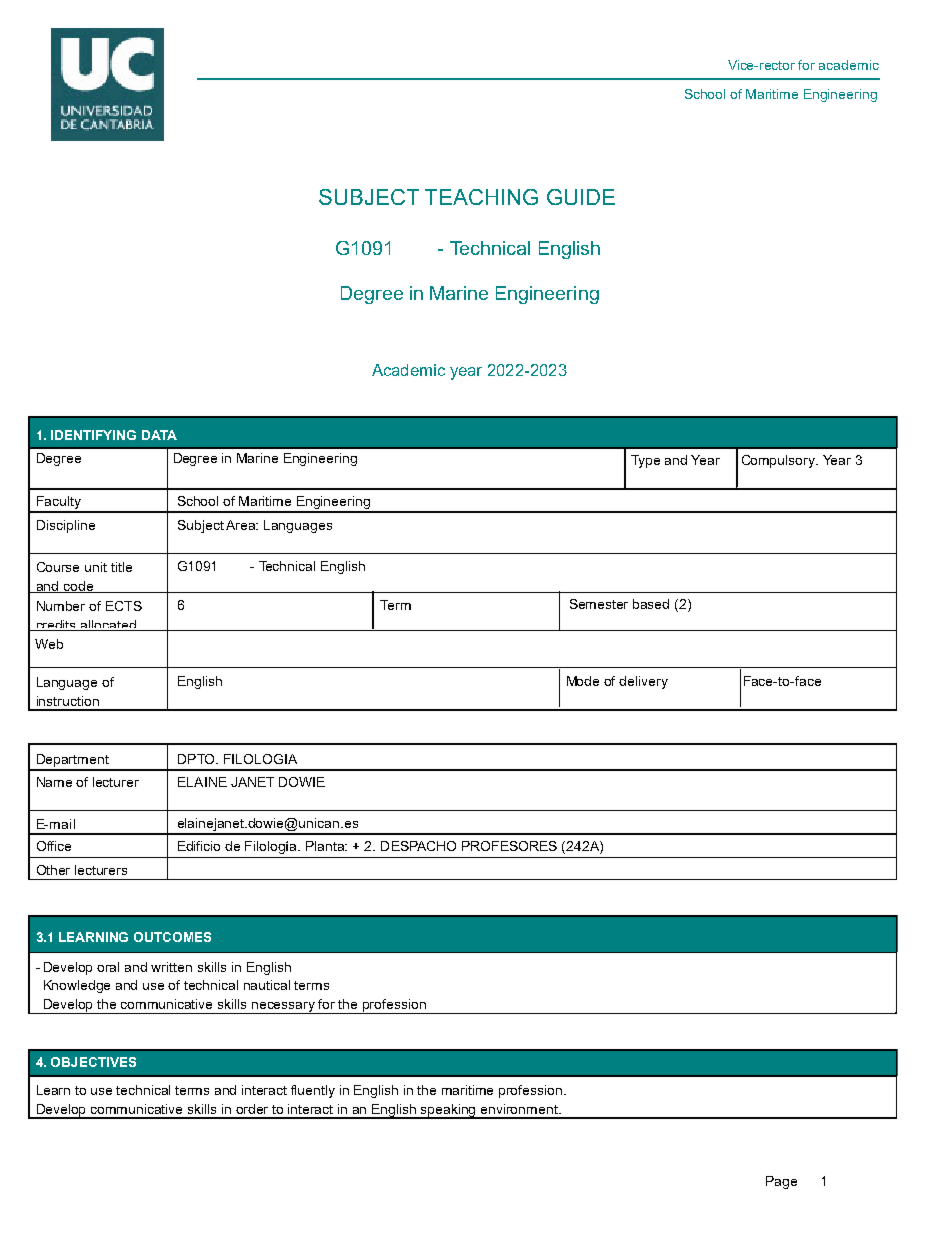  Describe the element at coordinates (93, 435) in the screenshot. I see `IDENTIFYING` at that location.
